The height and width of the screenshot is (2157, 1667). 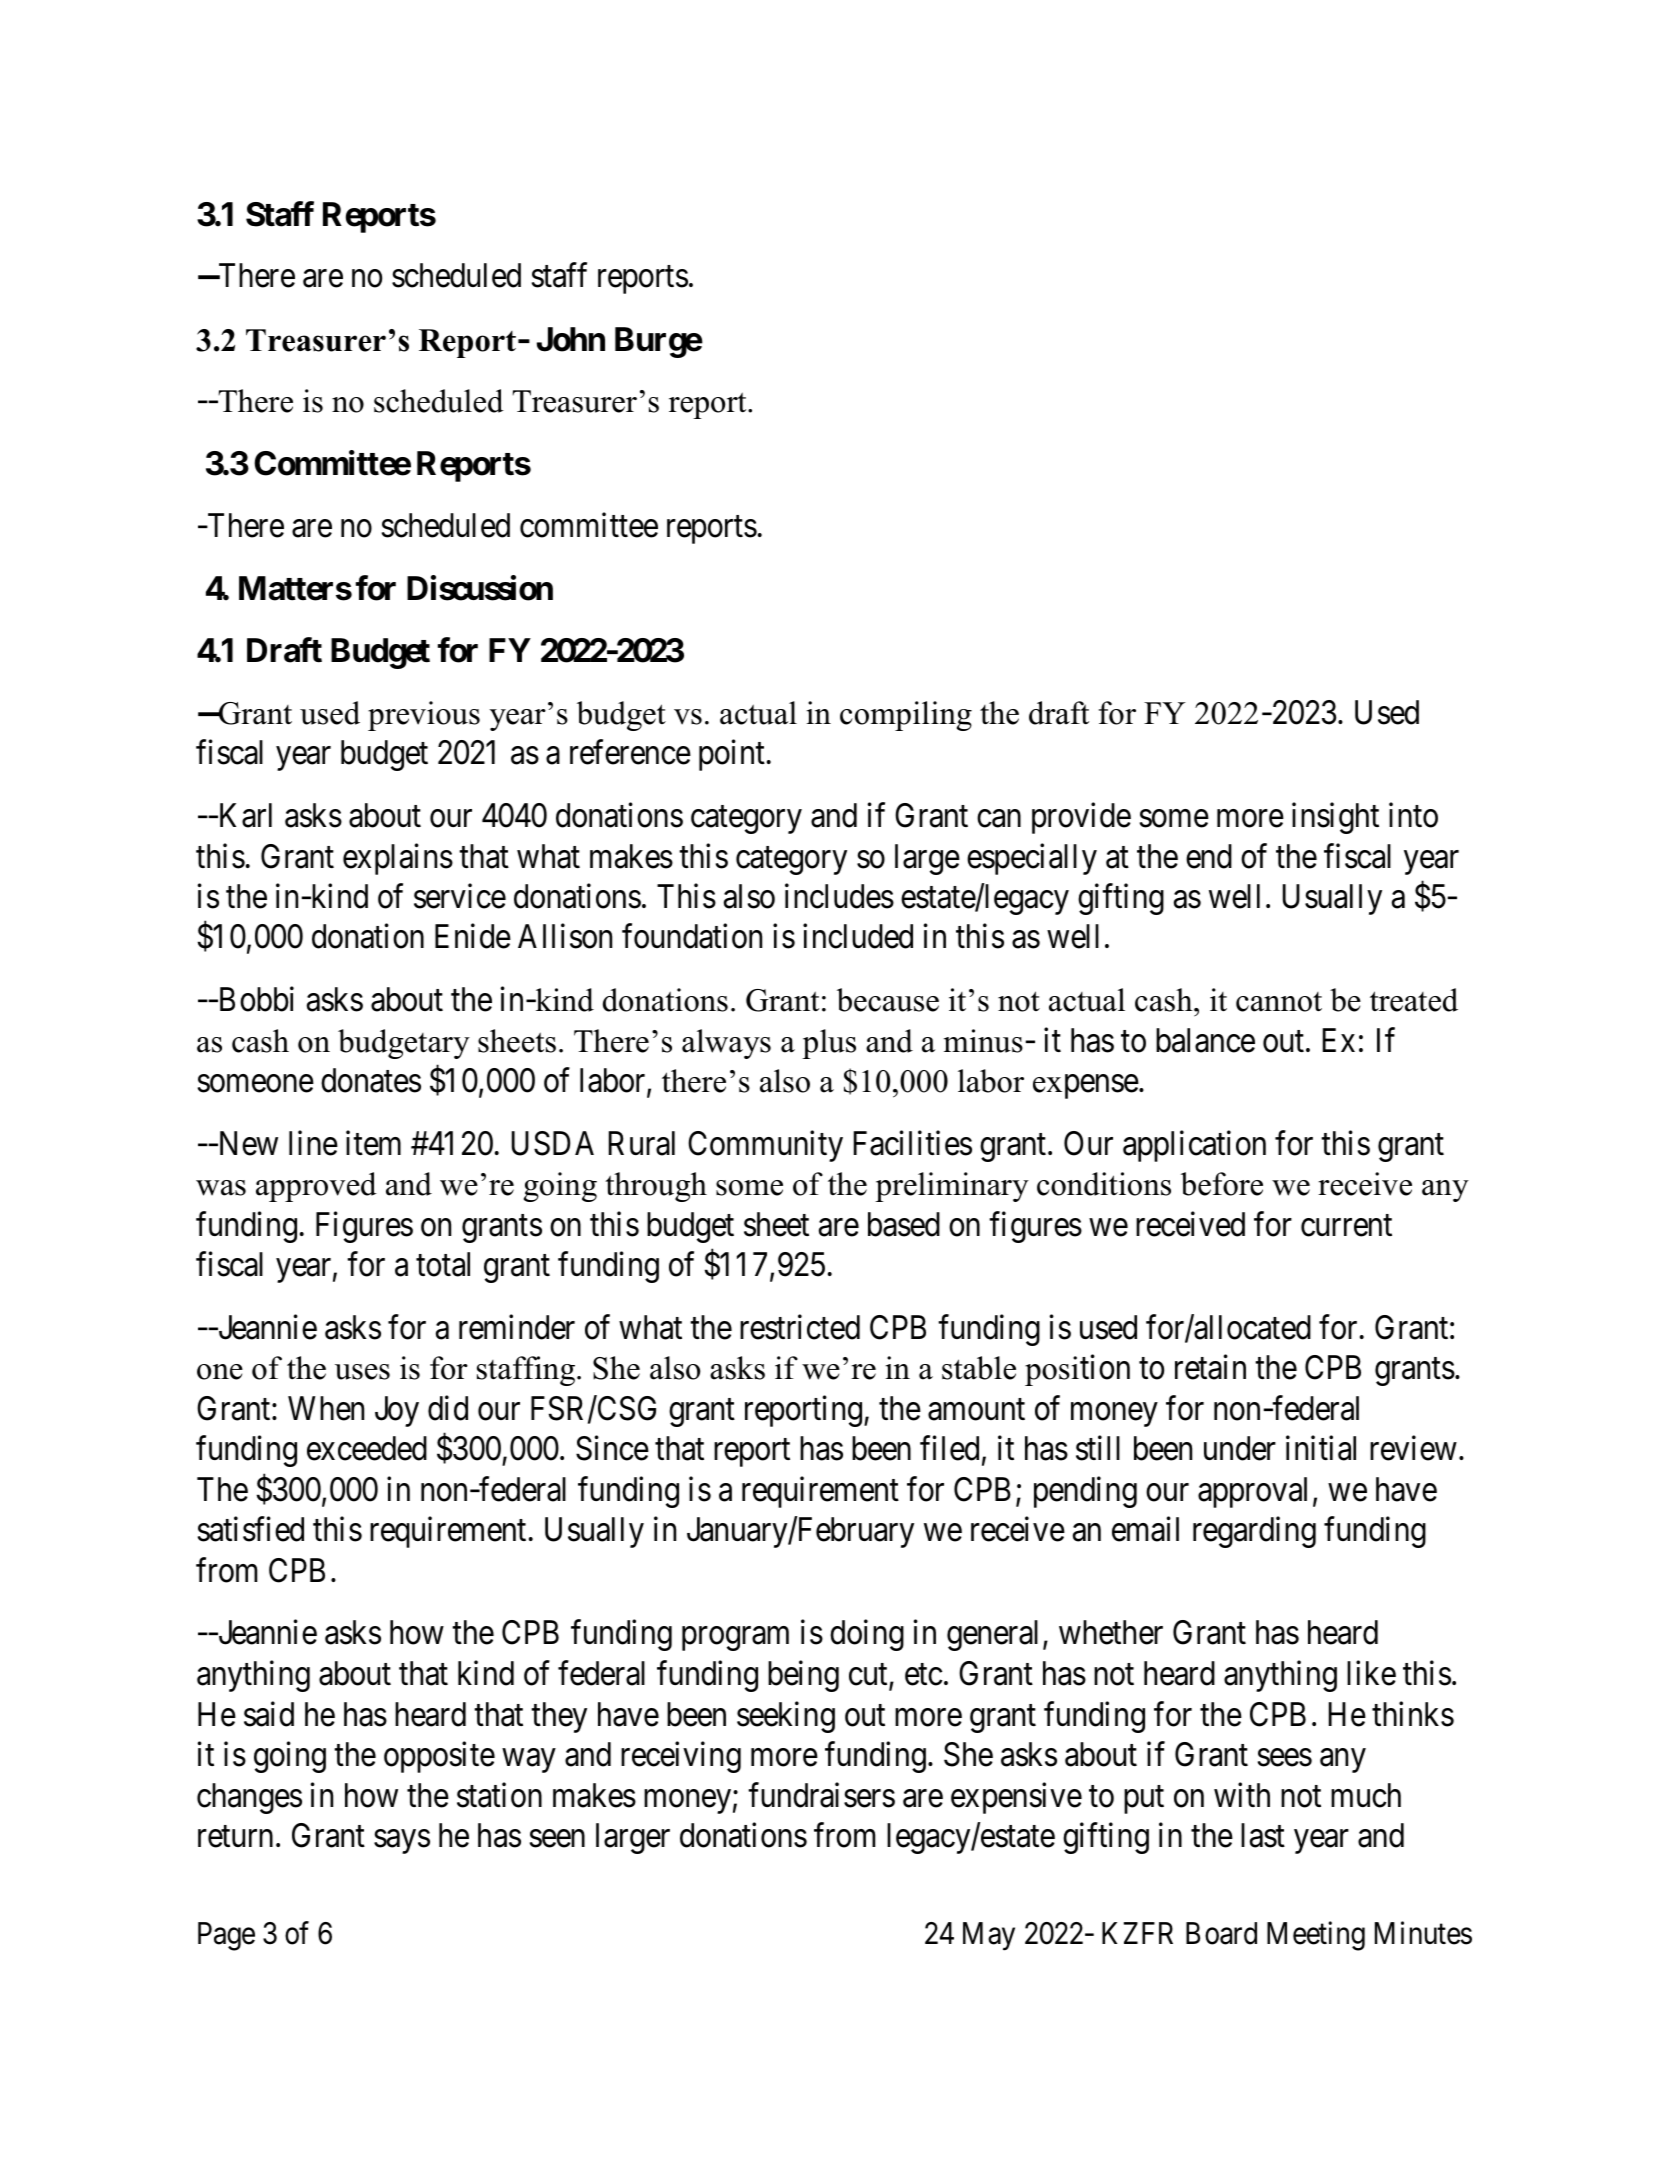 I want to click on plus, so click(x=829, y=1044).
